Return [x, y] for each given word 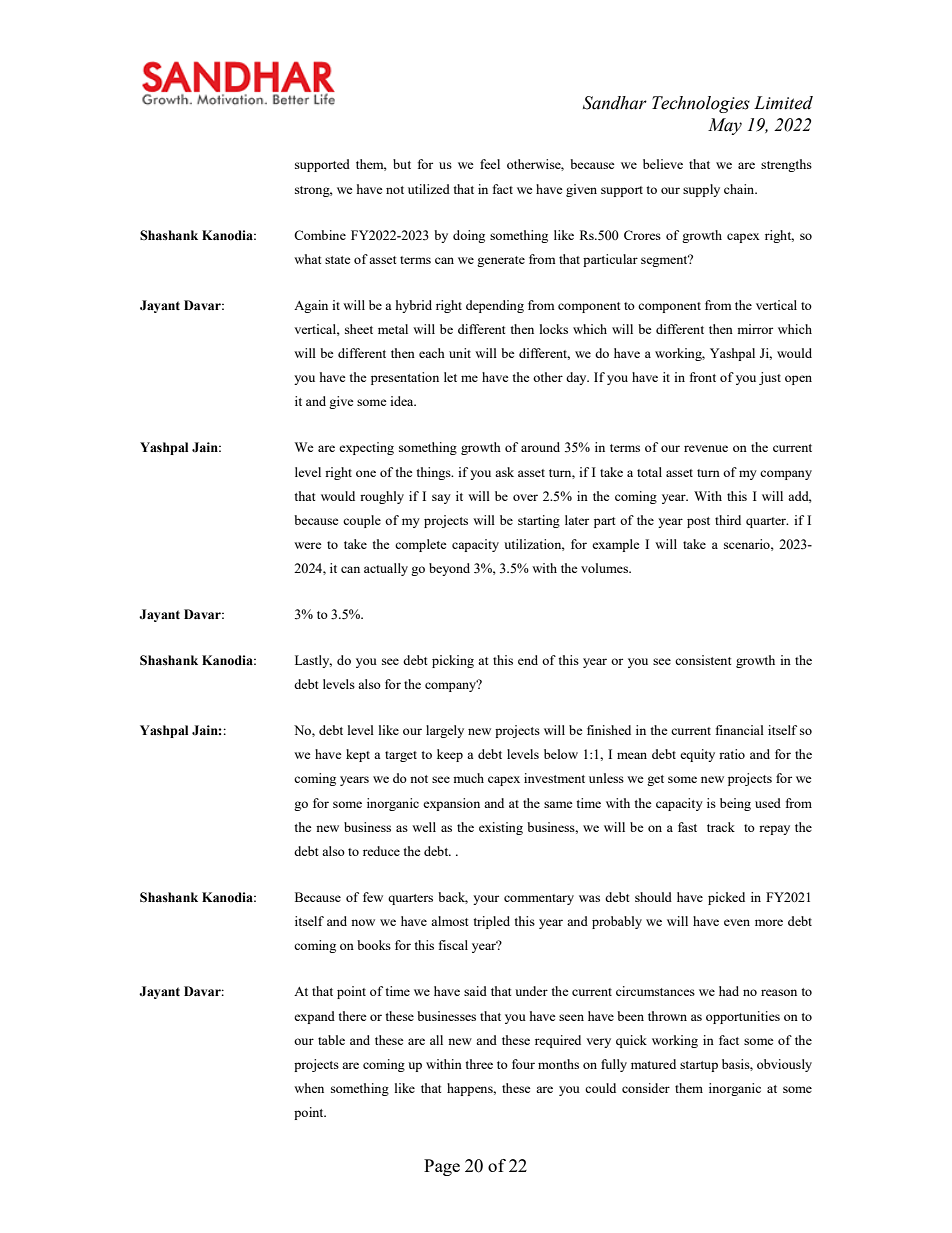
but [402, 164]
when [309, 1088]
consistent [703, 660]
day [577, 378]
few [373, 897]
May [725, 126]
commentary [539, 899]
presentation [405, 378]
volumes [606, 568]
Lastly [313, 661]
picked [726, 898]
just [770, 378]
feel [490, 164]
